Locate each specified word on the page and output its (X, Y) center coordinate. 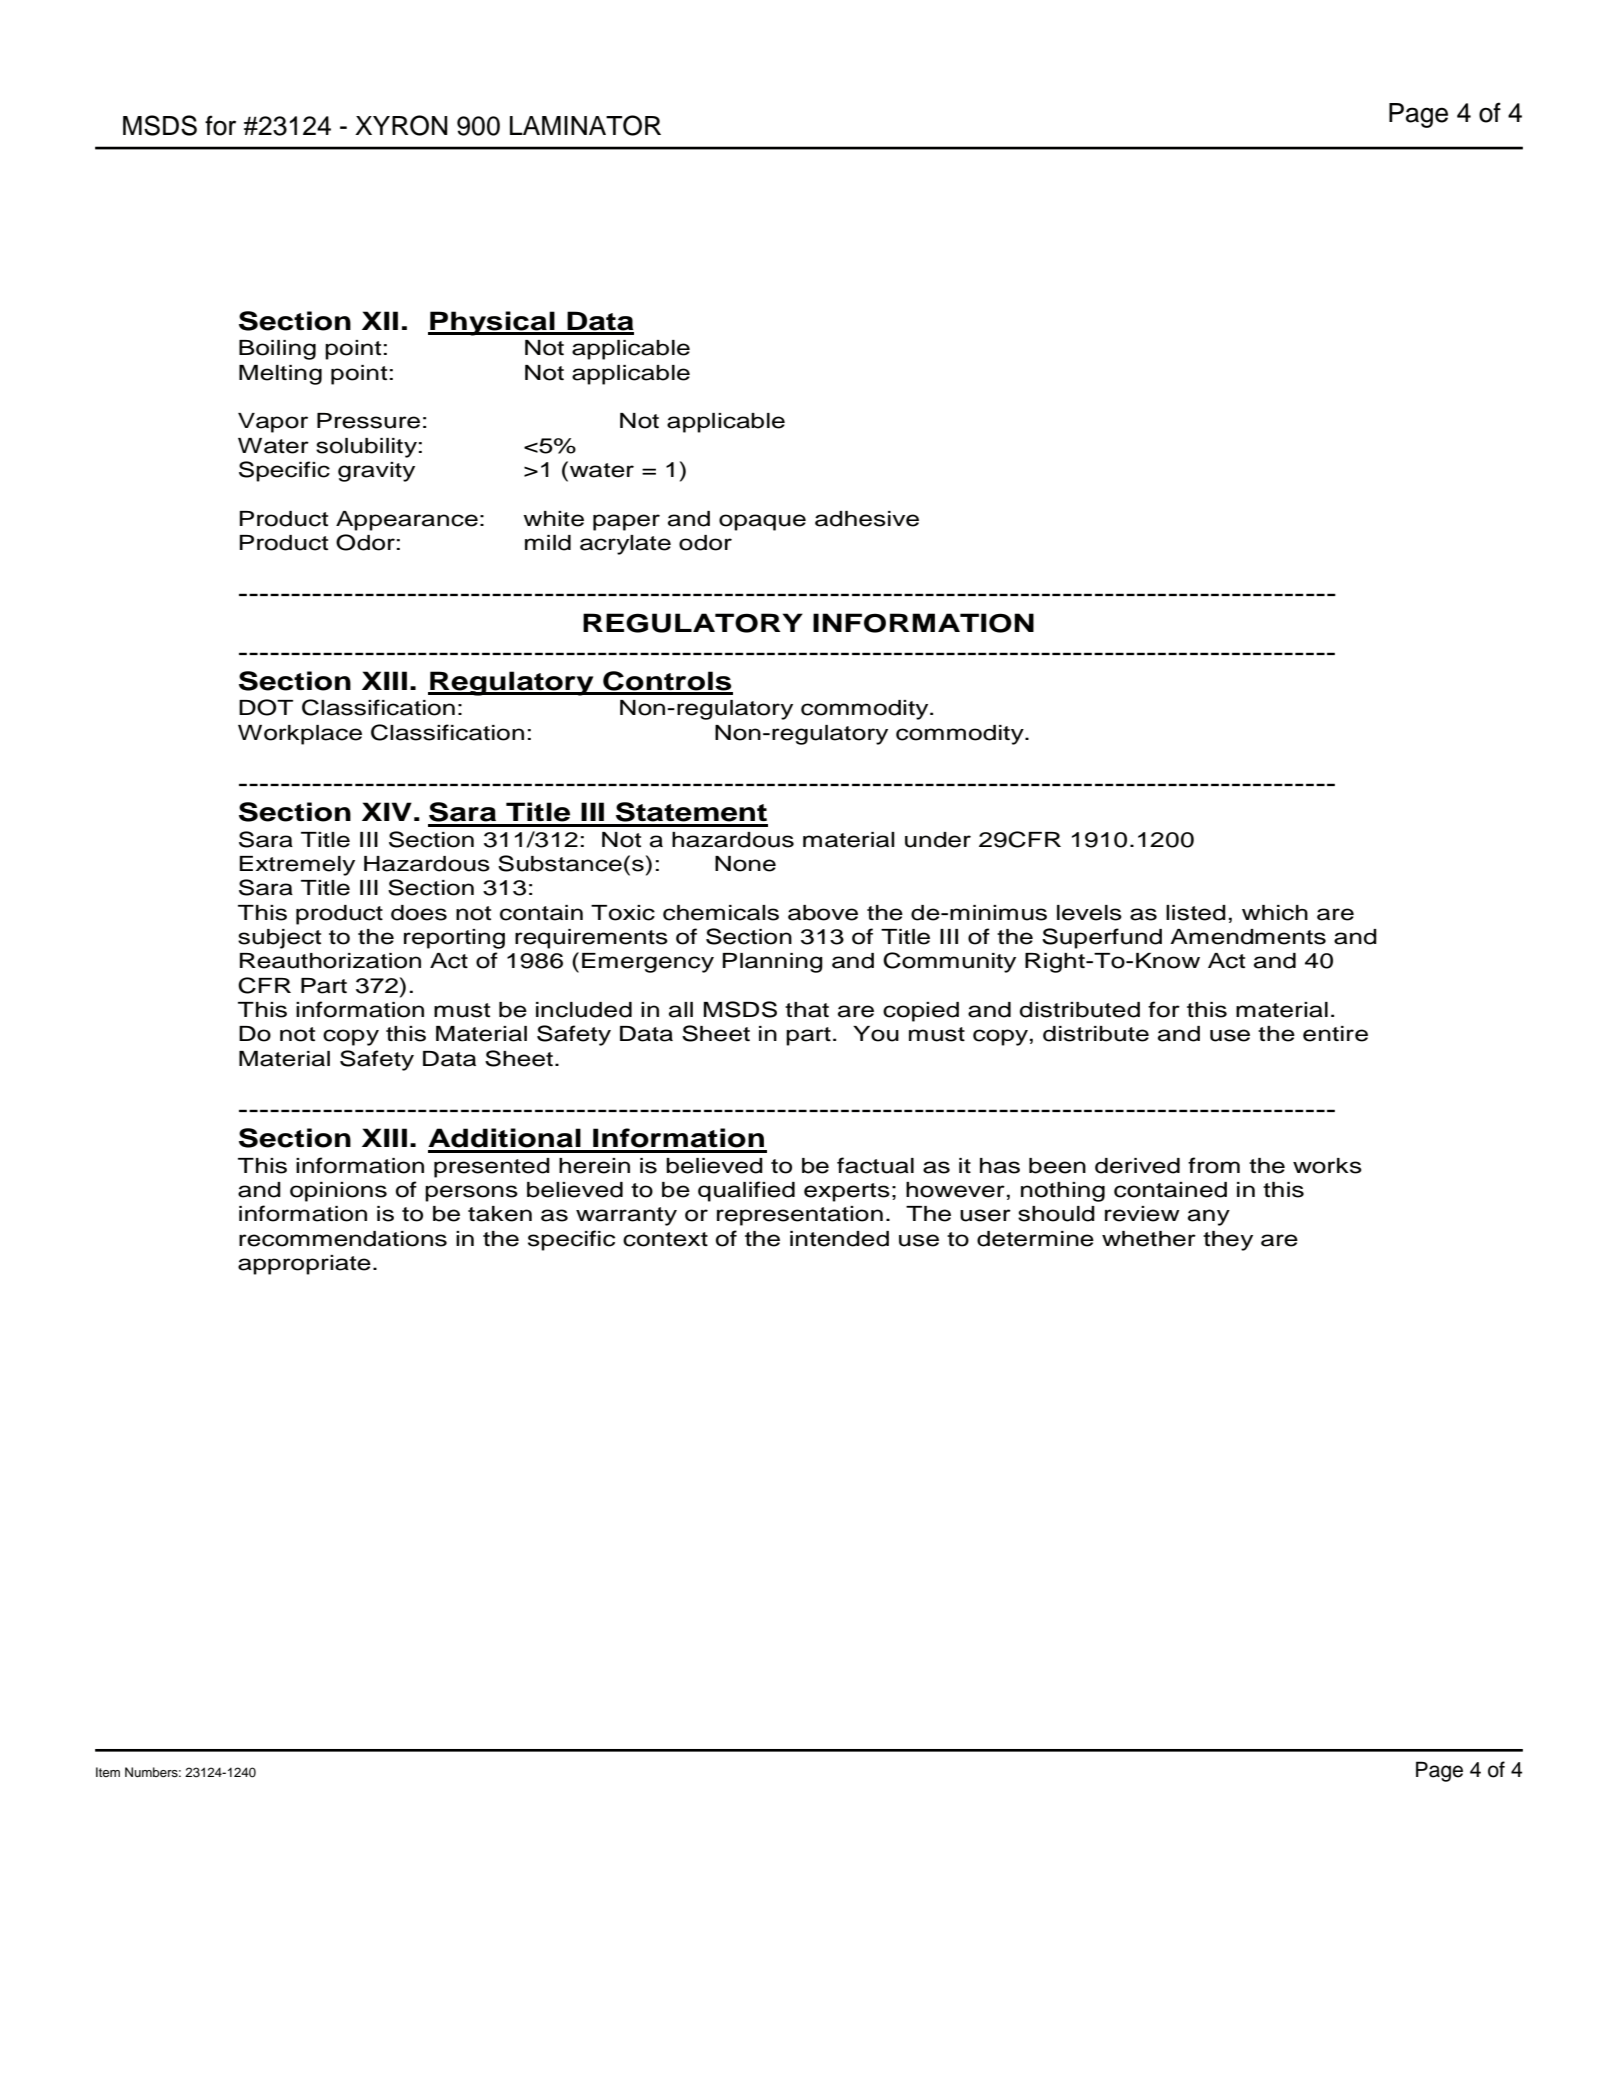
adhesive (867, 519)
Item (108, 1772)
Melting (280, 375)
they (1228, 1241)
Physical (492, 323)
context (665, 1239)
